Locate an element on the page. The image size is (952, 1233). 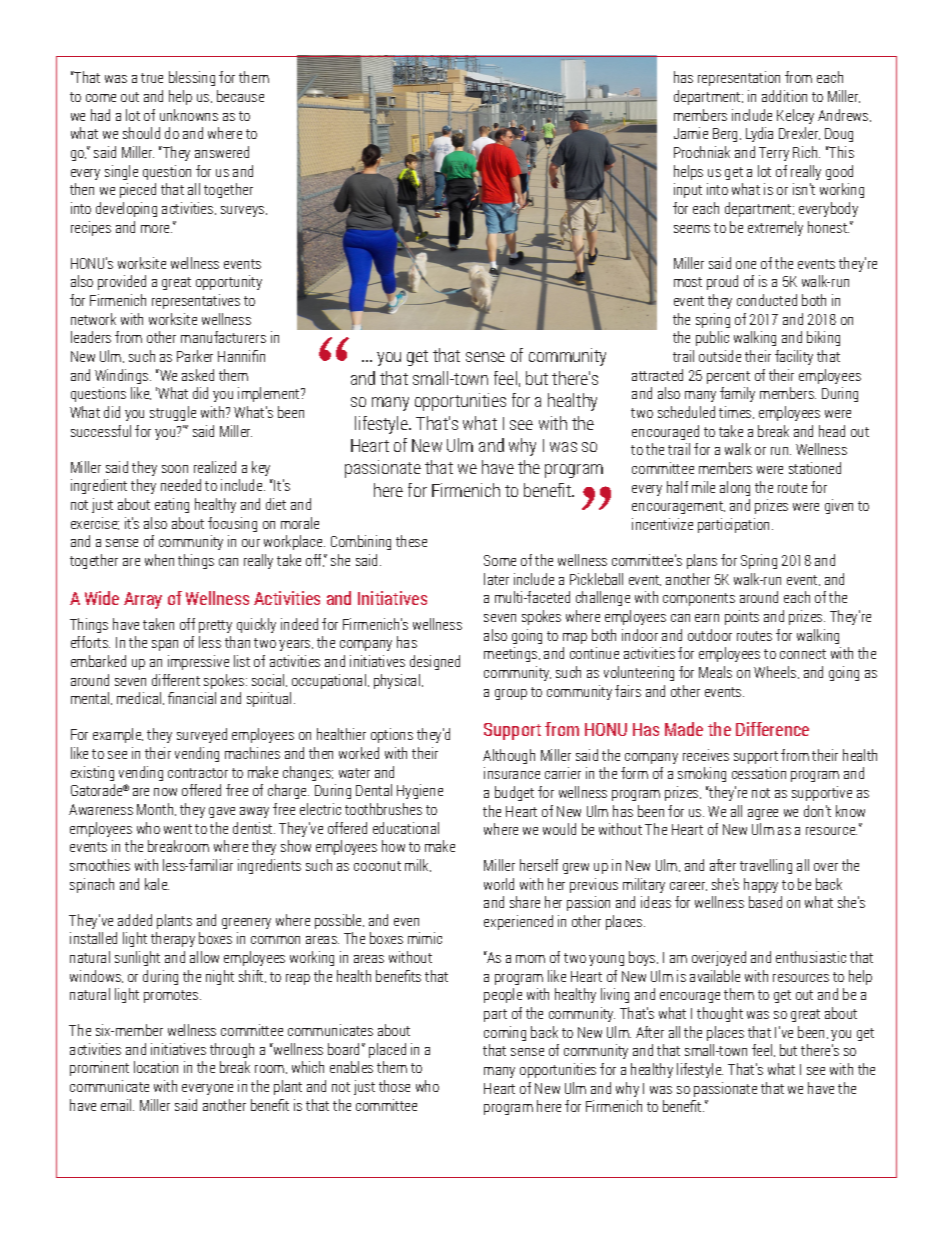
educational is located at coordinates (406, 828).
